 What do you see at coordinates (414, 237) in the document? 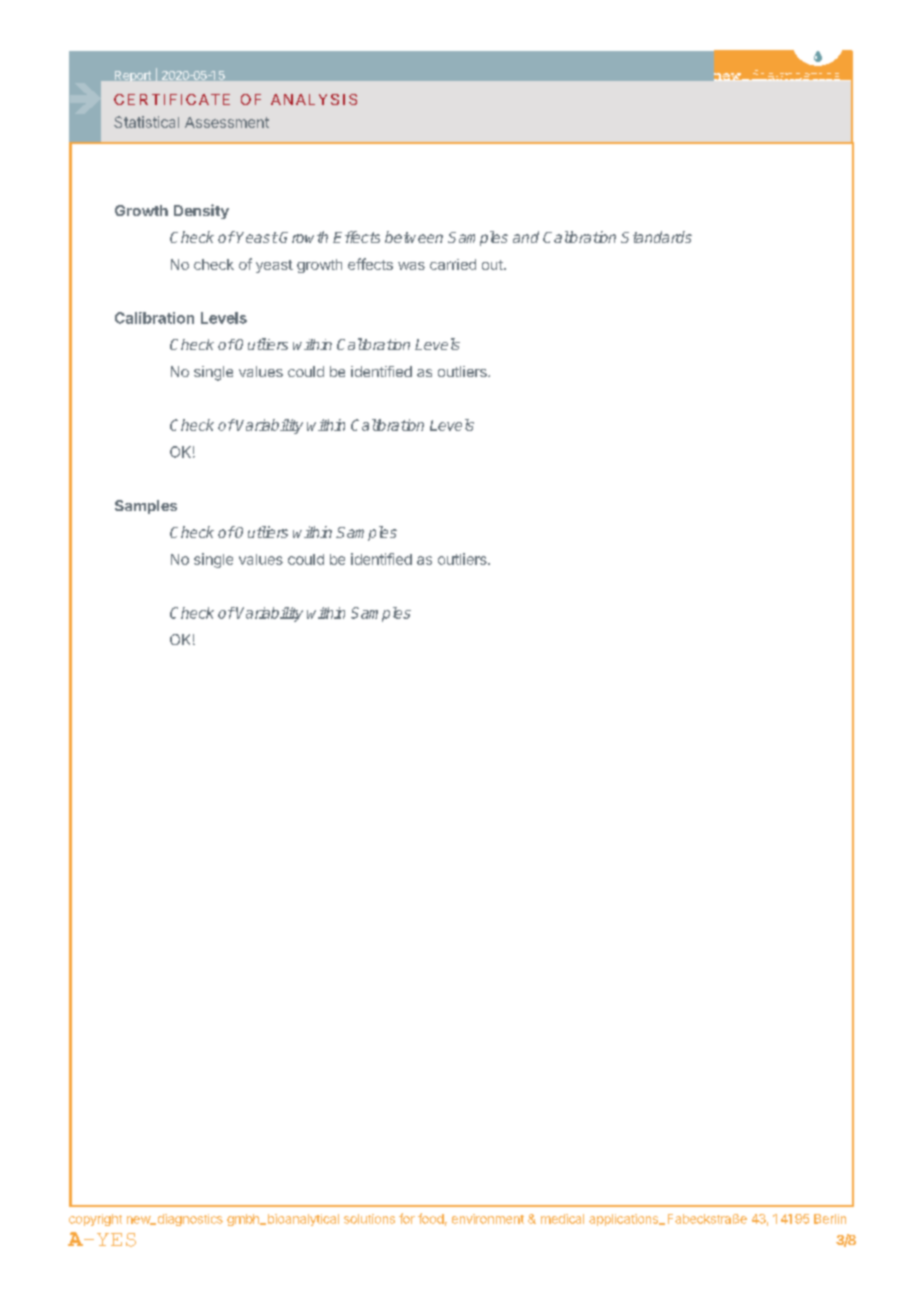
I see `between` at bounding box center [414, 237].
